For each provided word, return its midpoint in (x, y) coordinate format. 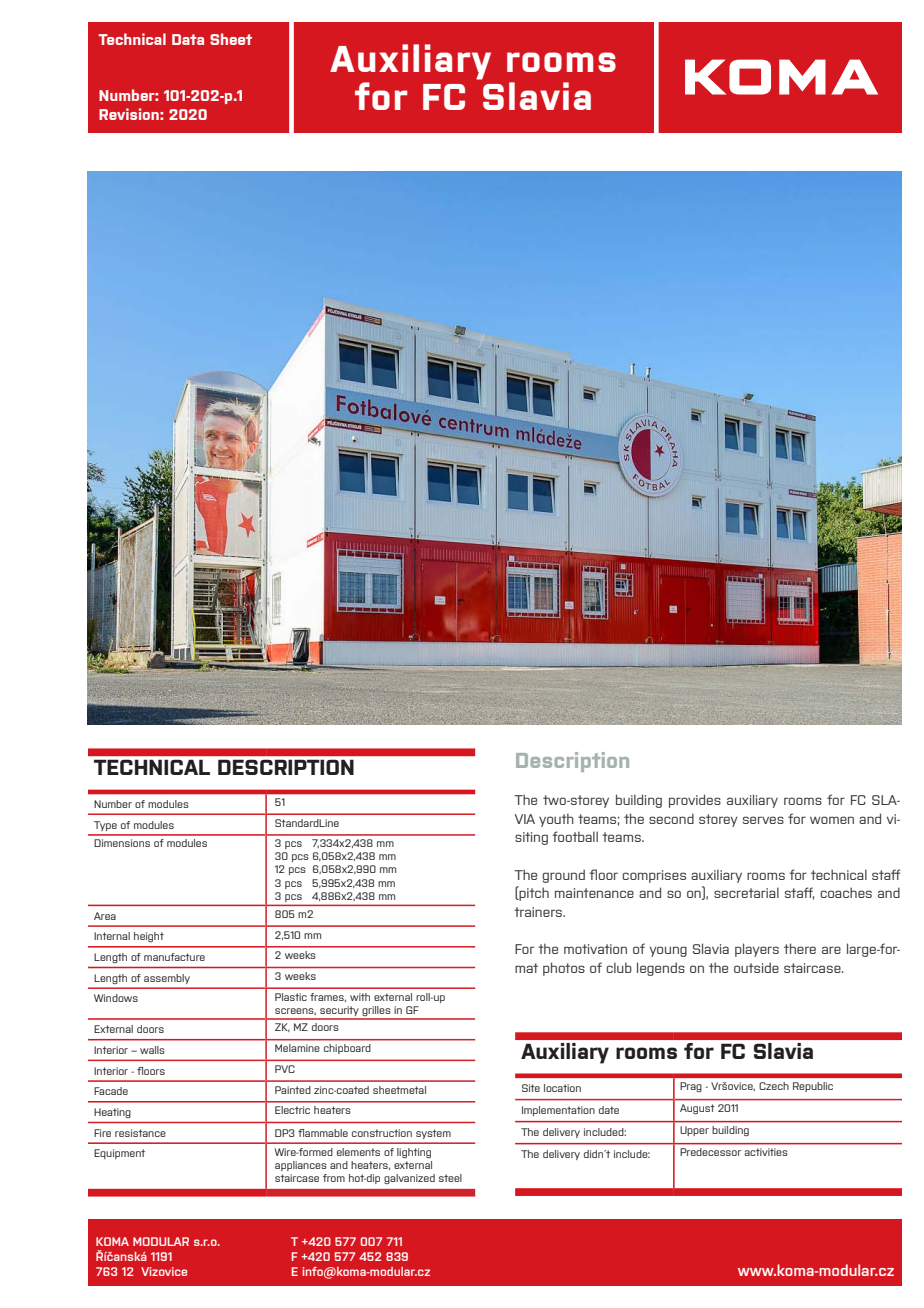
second (671, 818)
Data (188, 39)
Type (105, 826)
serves (763, 820)
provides (695, 801)
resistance (140, 1133)
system (433, 1134)
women (832, 820)
